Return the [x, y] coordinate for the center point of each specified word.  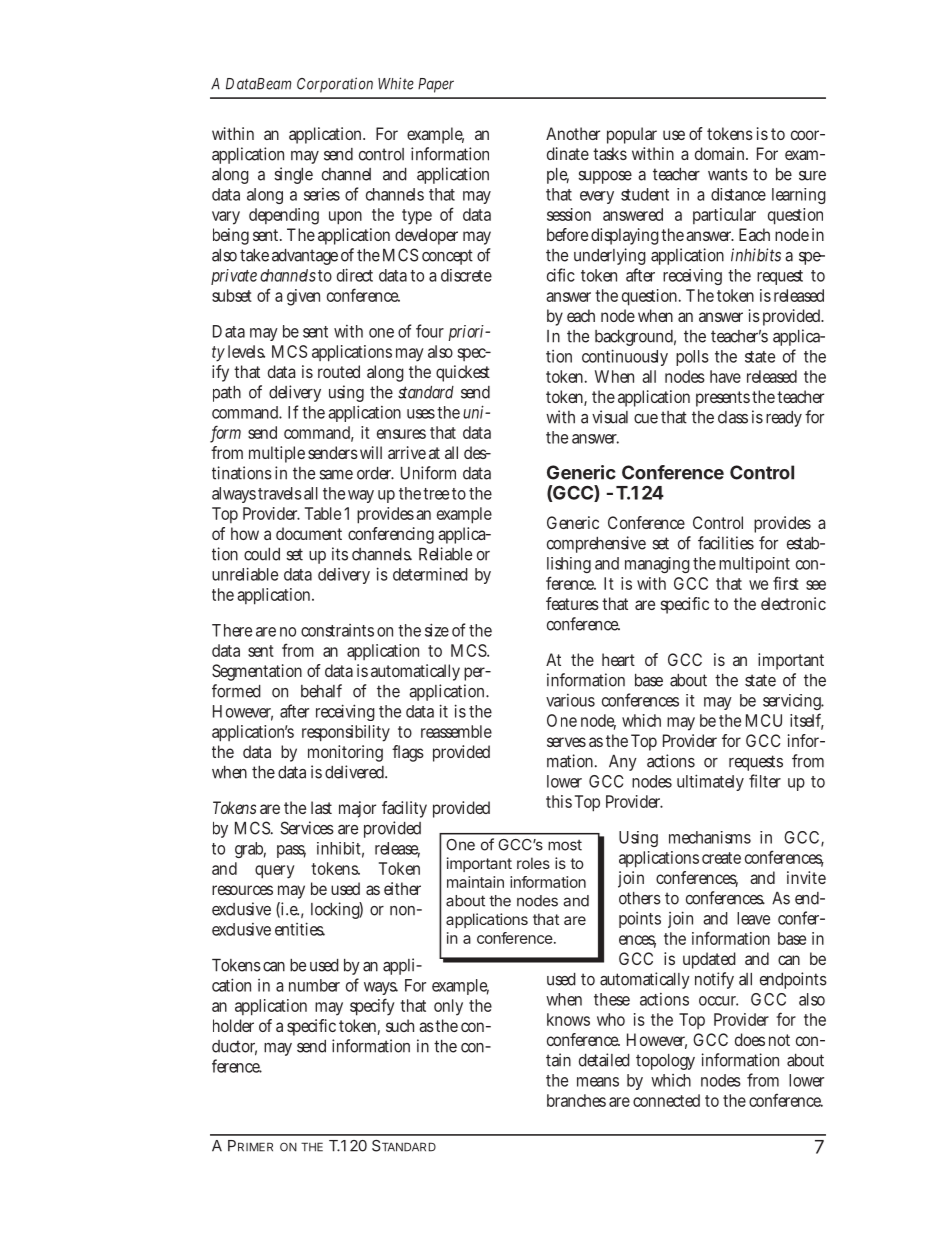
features [572, 603]
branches [576, 1100]
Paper [436, 85]
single [293, 175]
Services [307, 828]
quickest [463, 373]
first [786, 583]
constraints [337, 630]
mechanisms [710, 837]
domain [721, 153]
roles [533, 863]
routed [339, 371]
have [725, 376]
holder [233, 1025]
